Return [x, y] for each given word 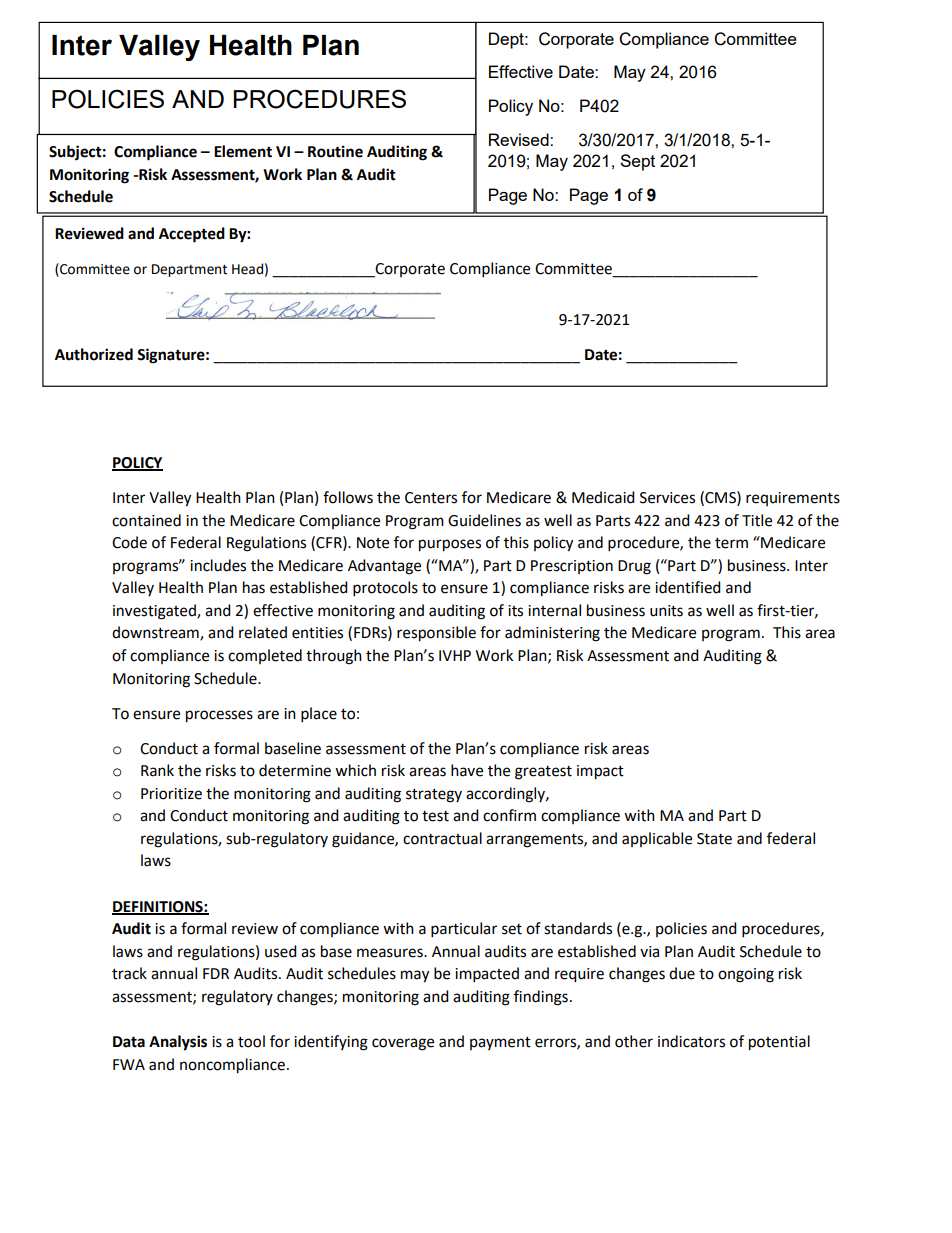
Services [667, 498]
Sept [637, 162]
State [714, 839]
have [467, 770]
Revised [520, 139]
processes [219, 716]
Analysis [178, 1043]
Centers [431, 498]
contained [146, 520]
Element [243, 151]
